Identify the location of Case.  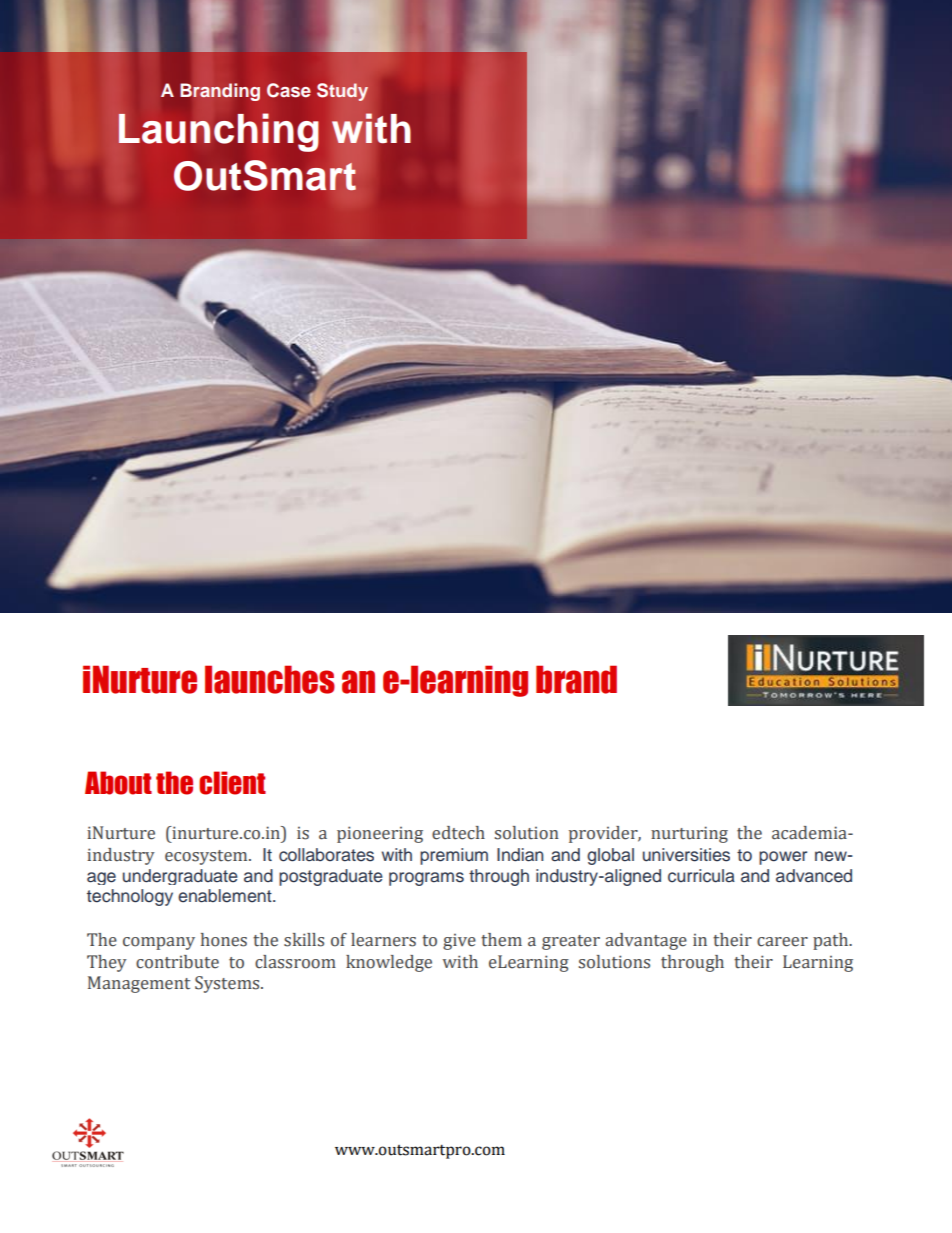
(289, 90).
